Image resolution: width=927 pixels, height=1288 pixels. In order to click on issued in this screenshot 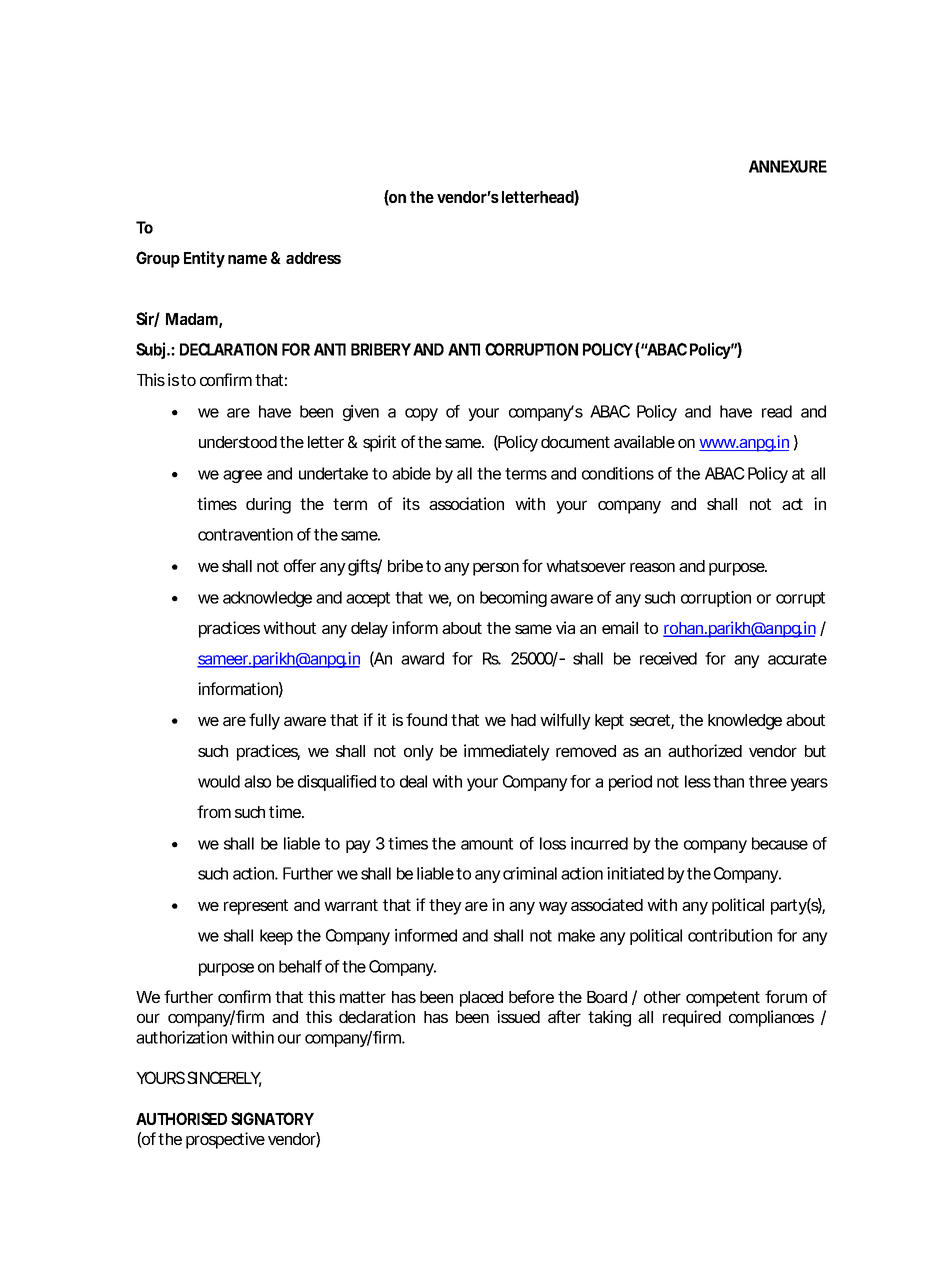, I will do `click(518, 1016)`.
